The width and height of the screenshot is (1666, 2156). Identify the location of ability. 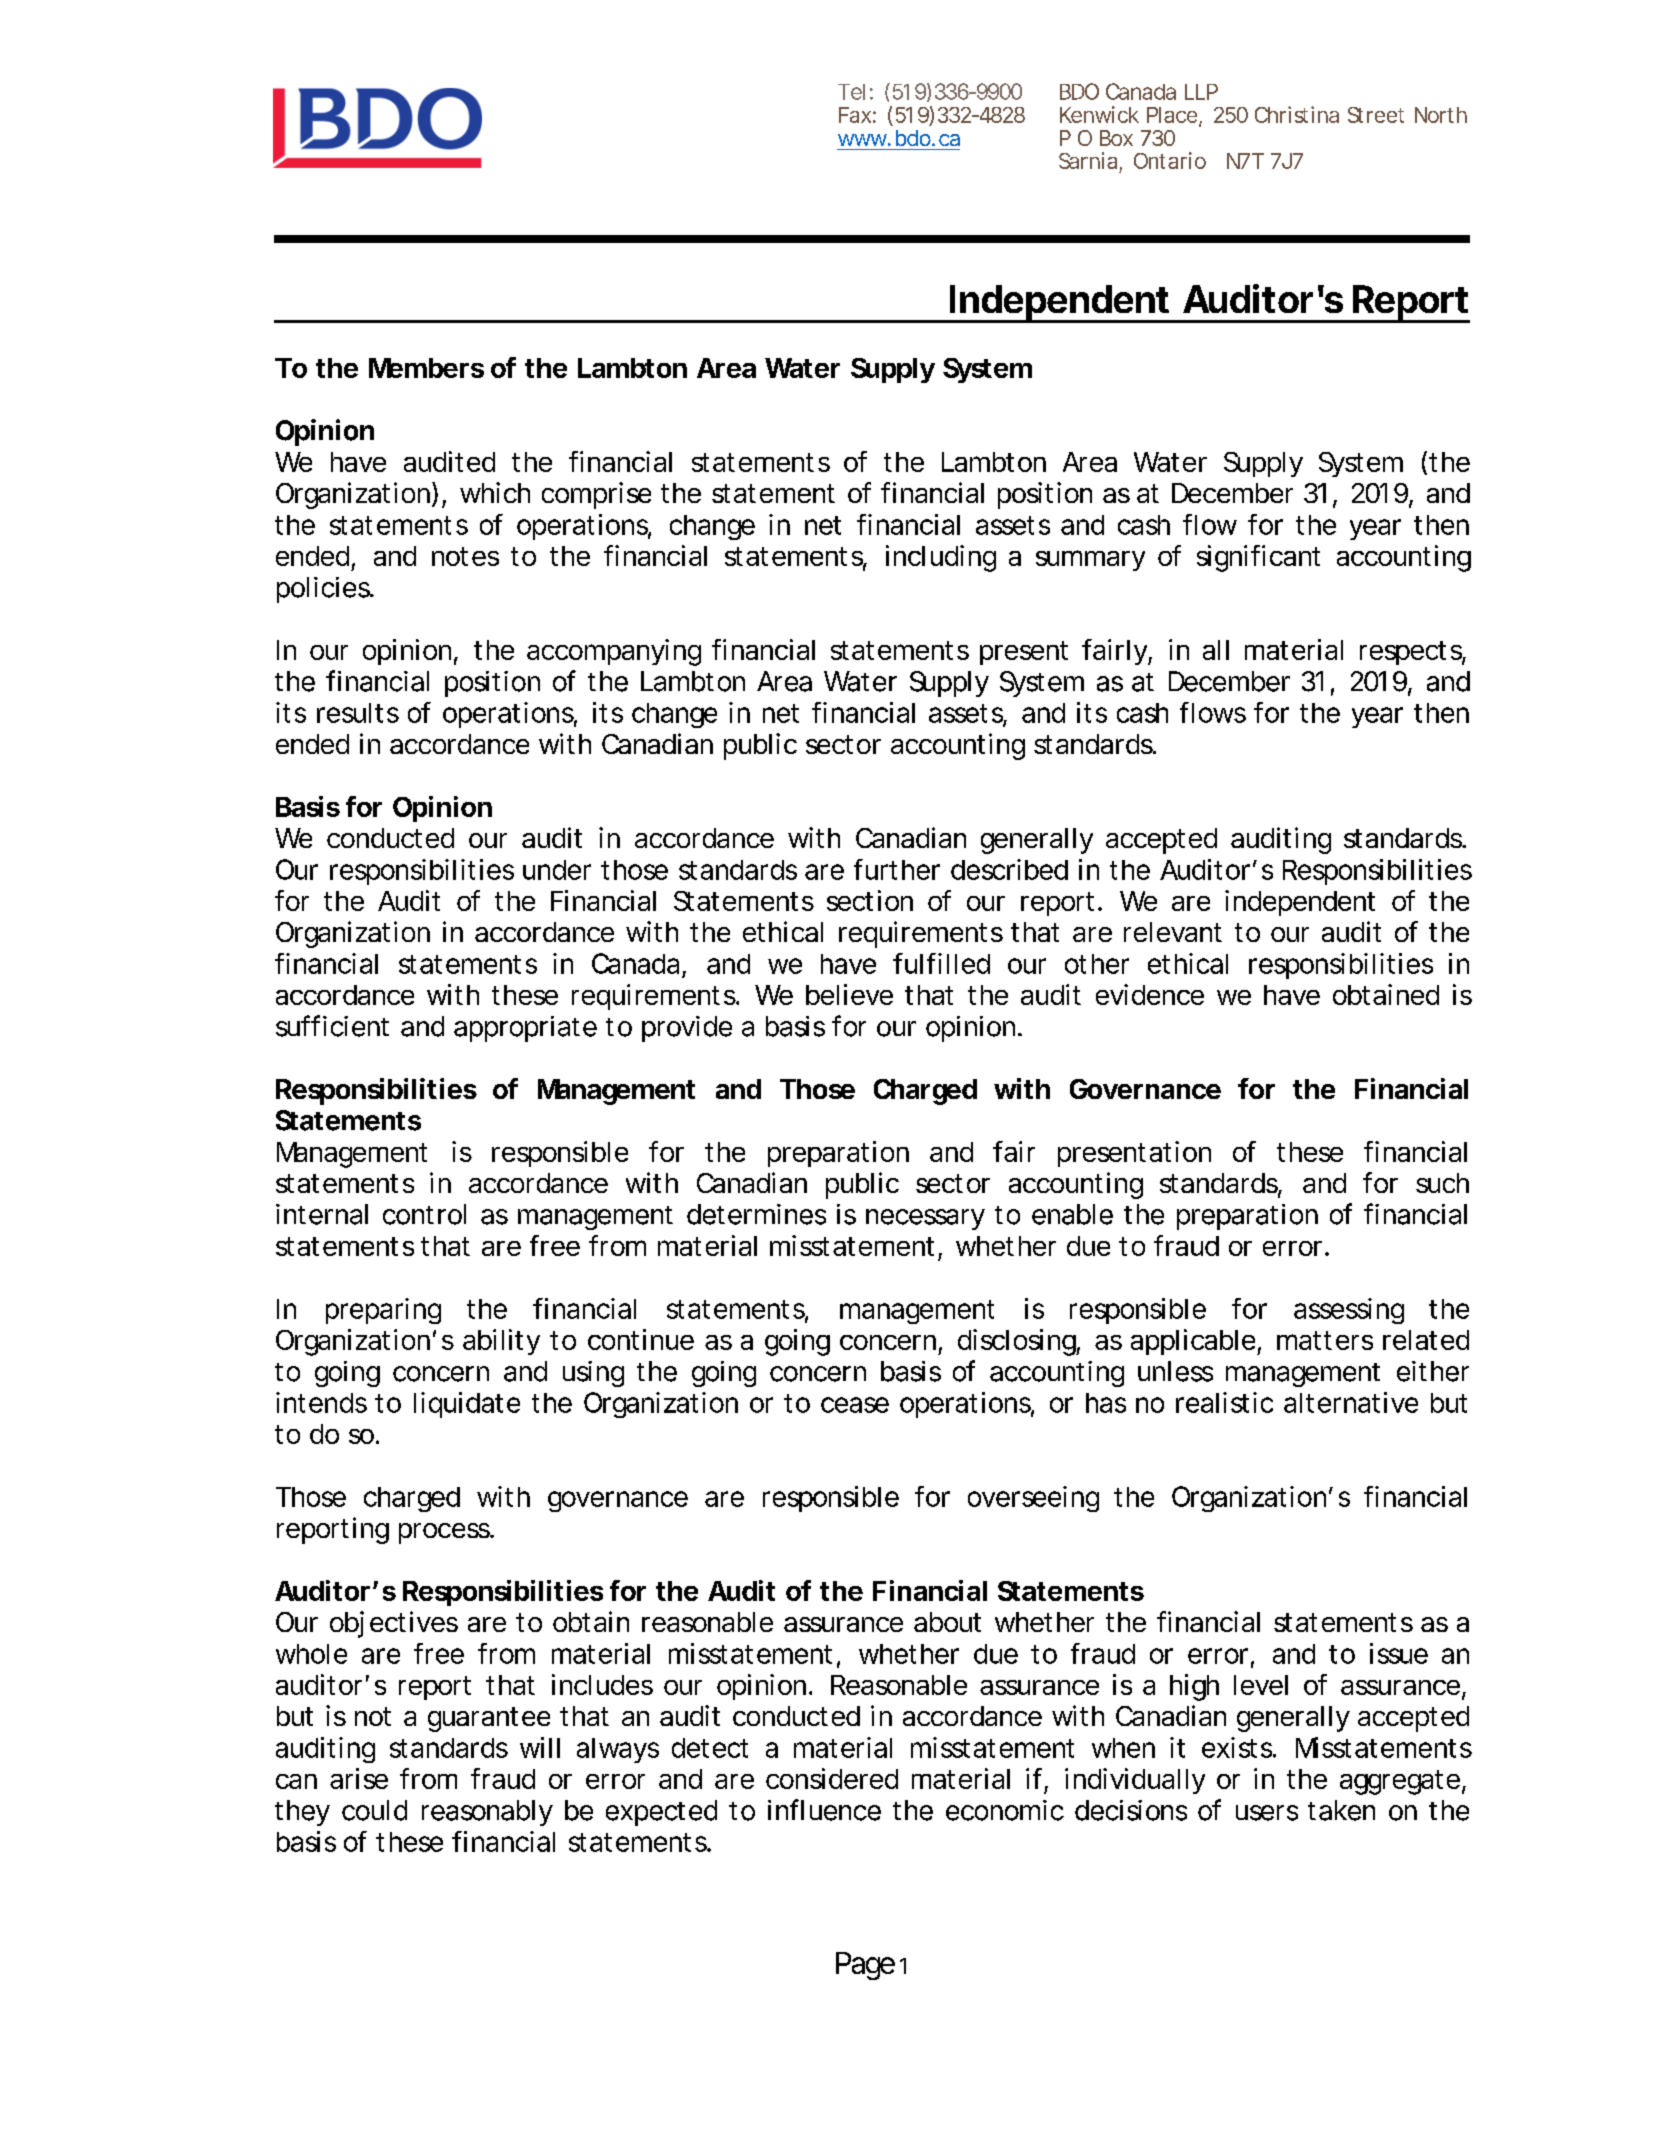
(501, 1342).
